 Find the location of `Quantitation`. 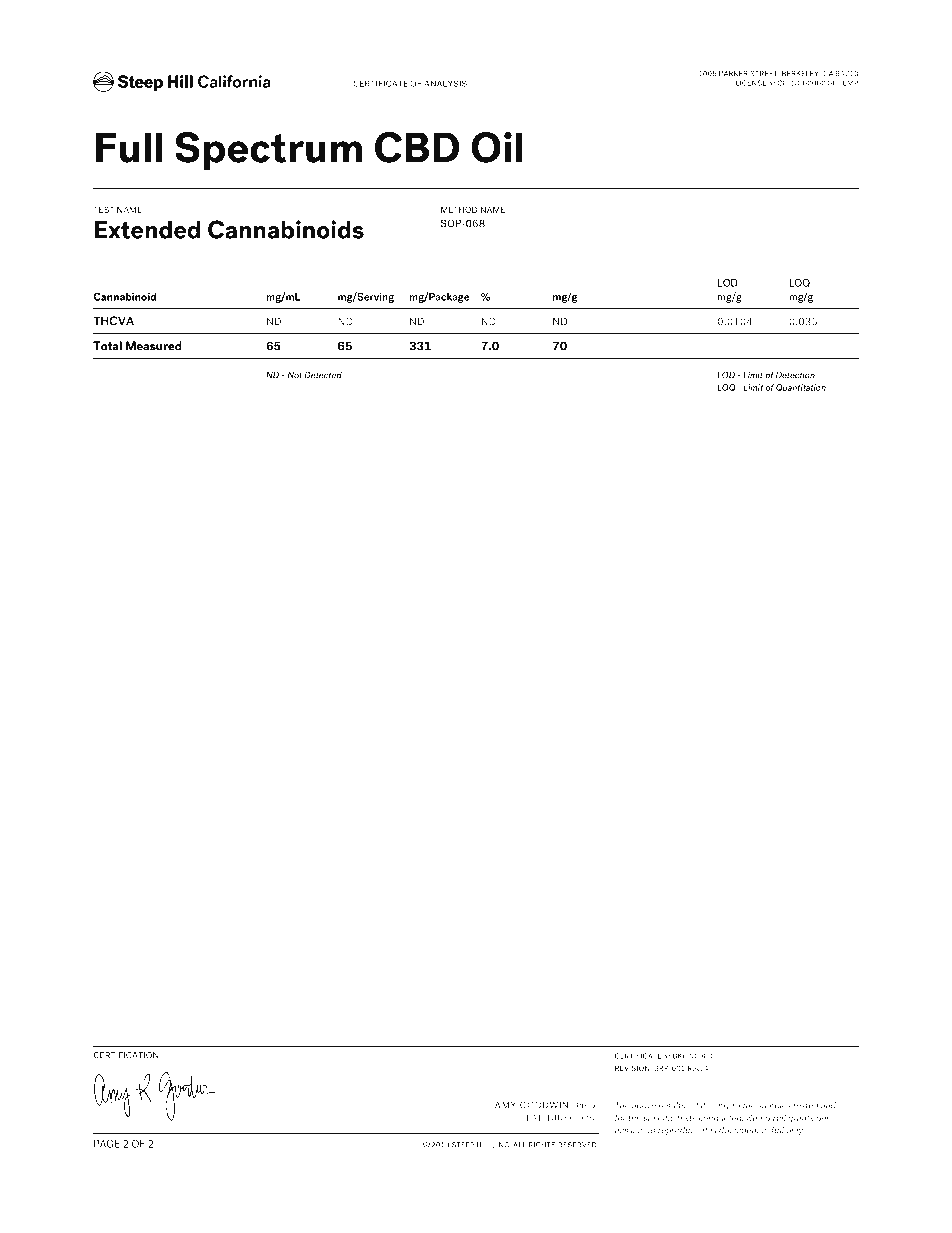

Quantitation is located at coordinates (801, 387).
